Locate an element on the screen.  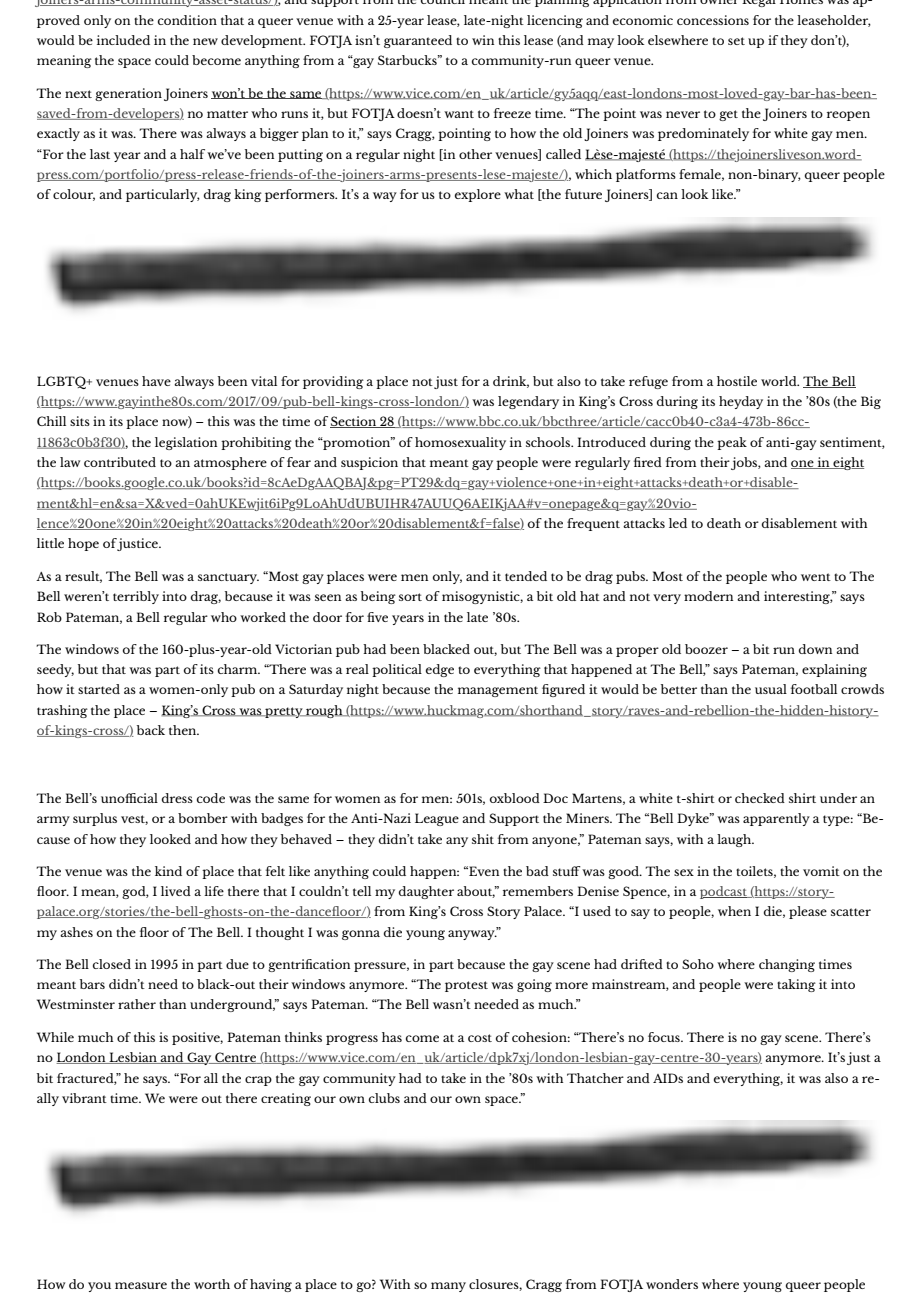
many is located at coordinates (448, 1287).
